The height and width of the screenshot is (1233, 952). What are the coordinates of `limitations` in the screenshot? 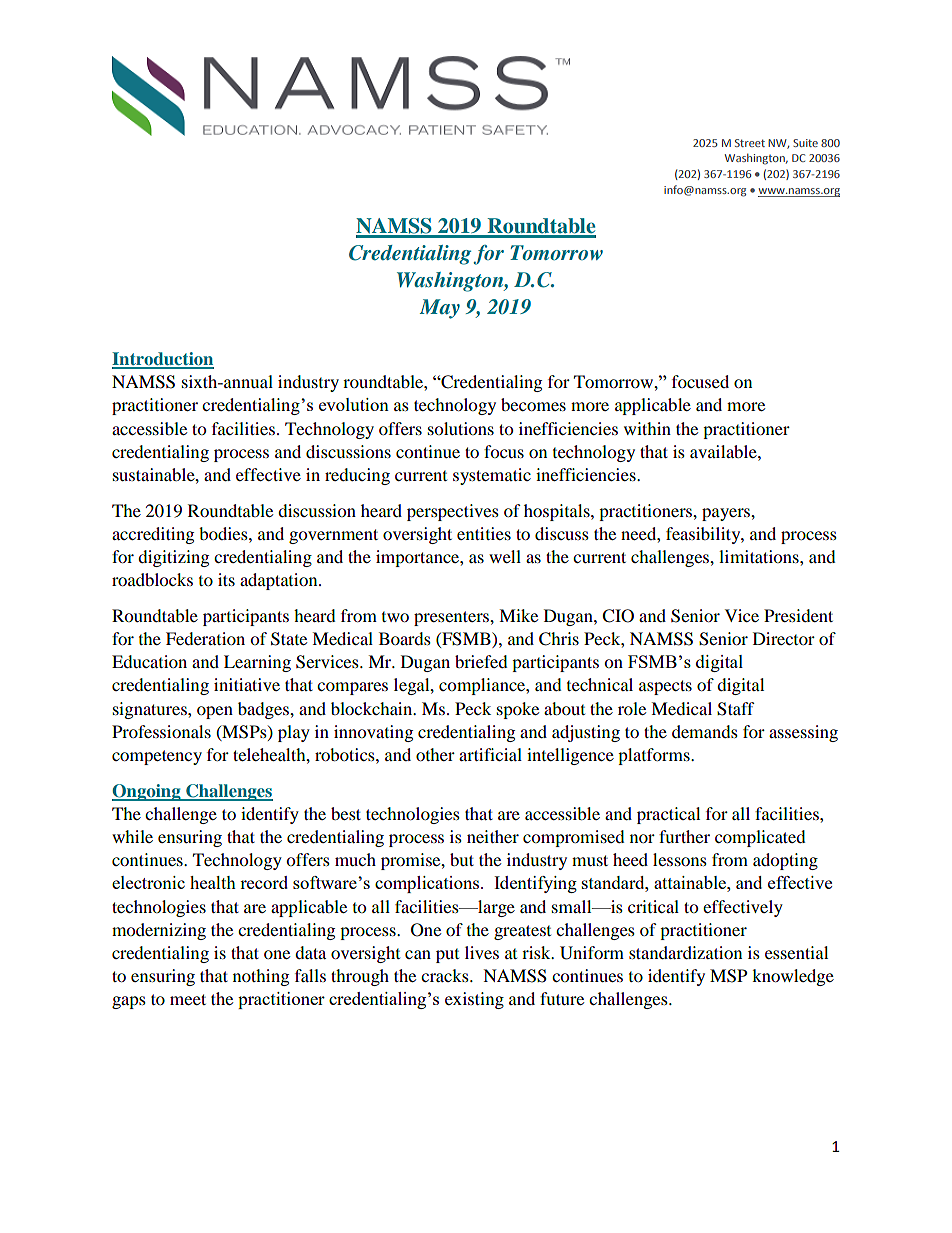 It's located at (760, 556).
